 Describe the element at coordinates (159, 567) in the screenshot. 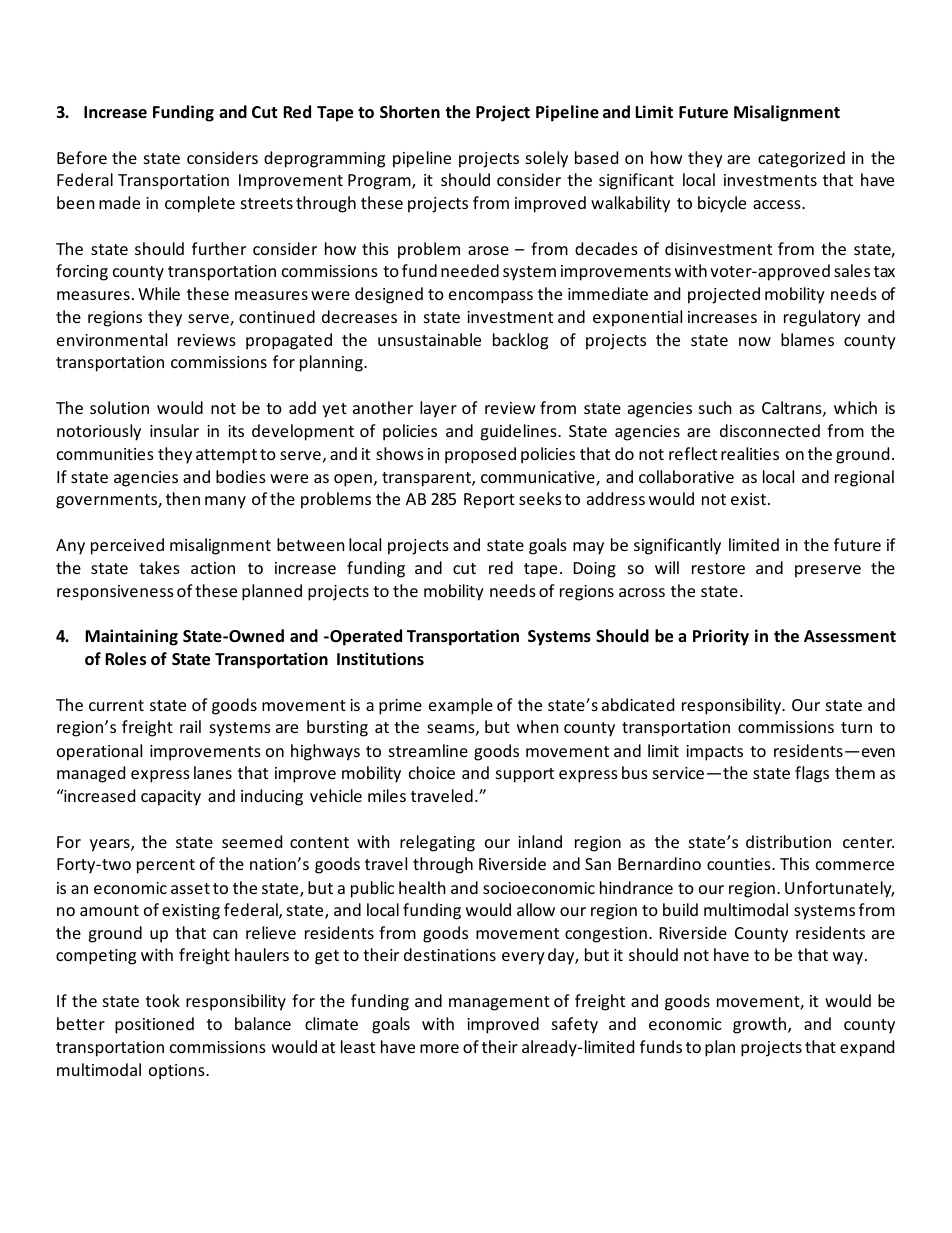

I see `takes` at that location.
